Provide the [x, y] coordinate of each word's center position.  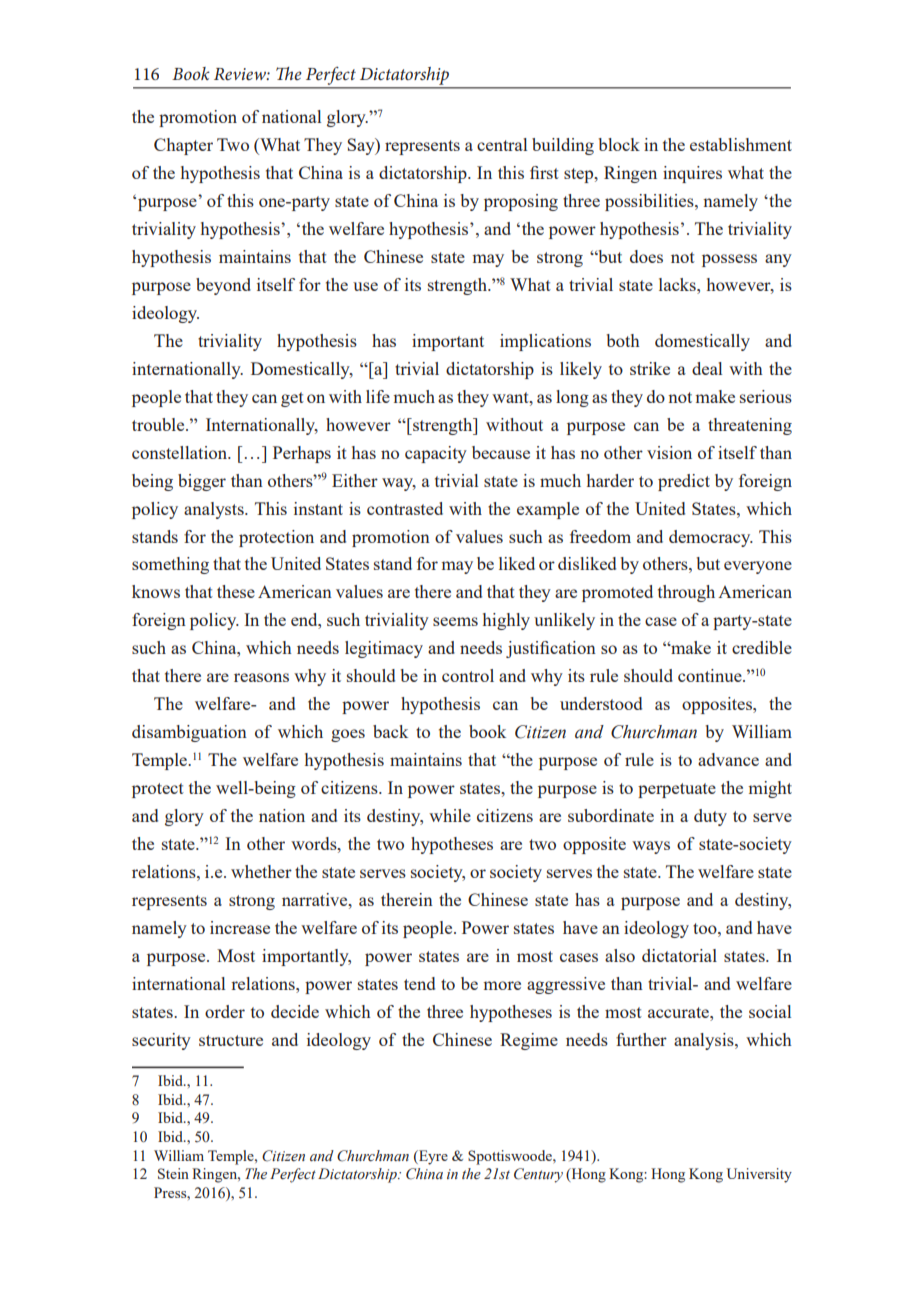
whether [261, 871]
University [759, 1175]
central [502, 144]
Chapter [183, 146]
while [450, 815]
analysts [215, 510]
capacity [436, 454]
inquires [692, 174]
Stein [173, 1173]
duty [710, 817]
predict [684, 482]
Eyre [432, 1157]
